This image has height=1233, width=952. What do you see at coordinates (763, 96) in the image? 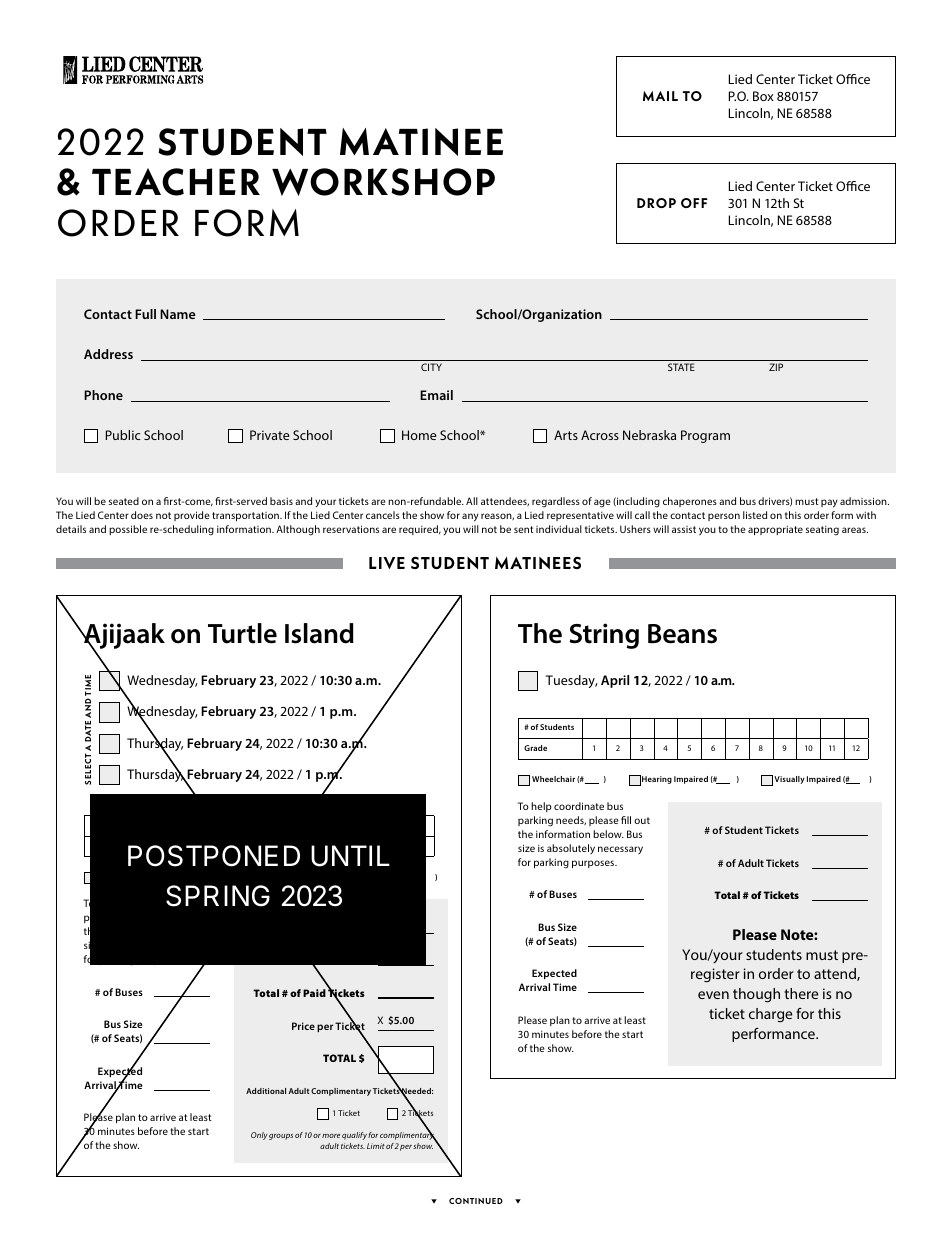
I see `Box` at bounding box center [763, 96].
